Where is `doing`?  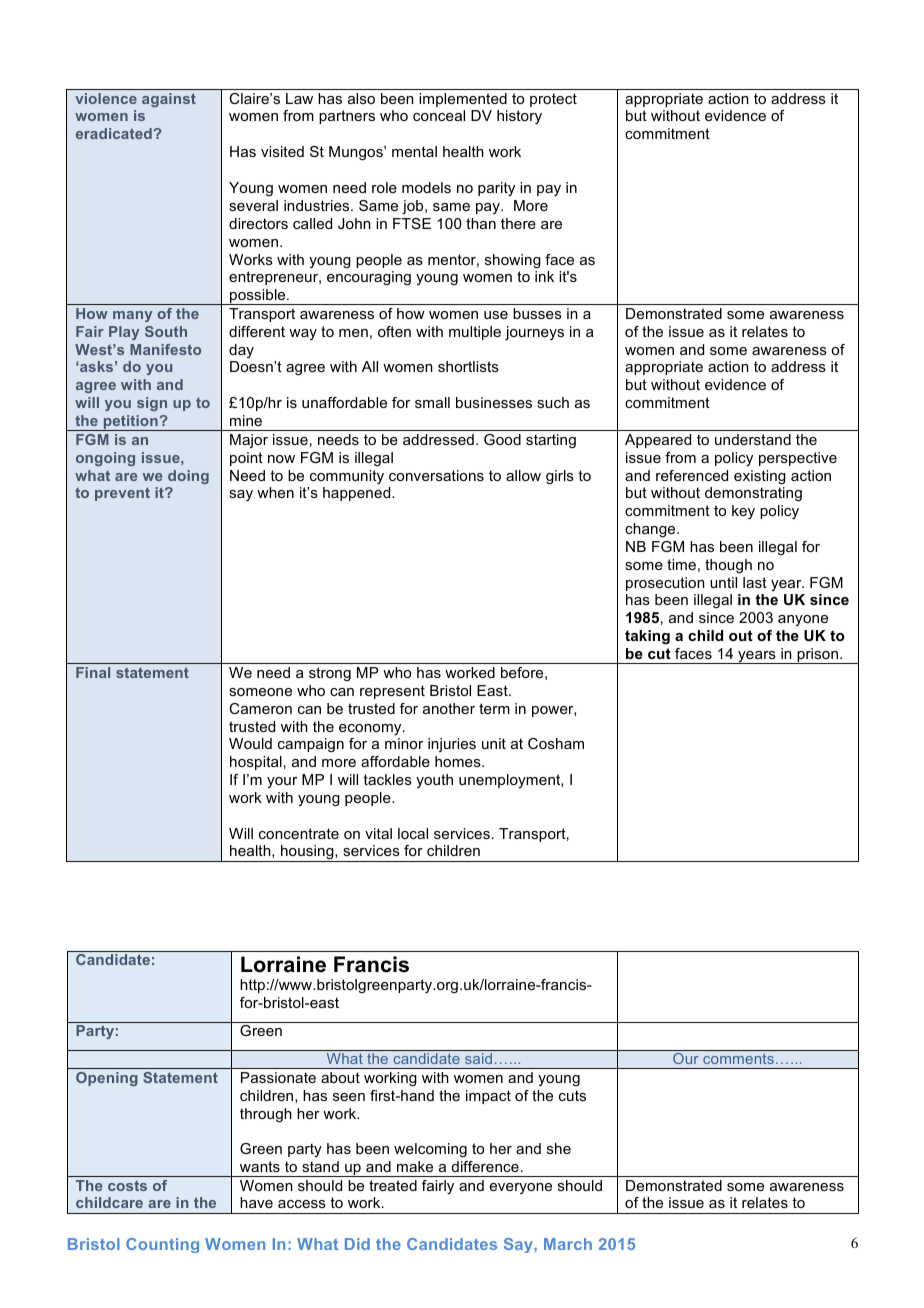 doing is located at coordinates (188, 477).
